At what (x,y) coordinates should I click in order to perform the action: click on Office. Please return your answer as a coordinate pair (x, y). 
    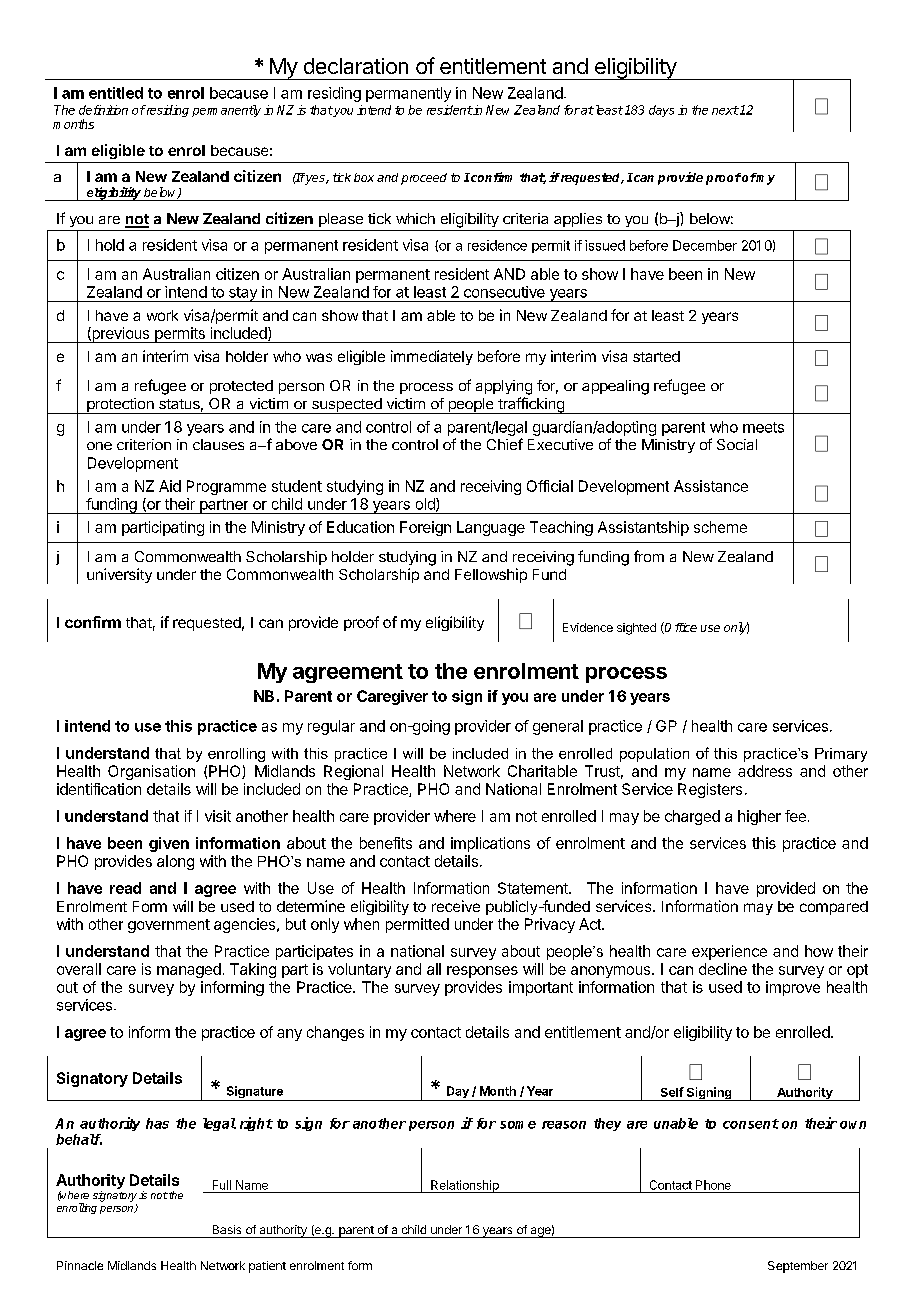
    Looking at the image, I should click on (680, 628).
